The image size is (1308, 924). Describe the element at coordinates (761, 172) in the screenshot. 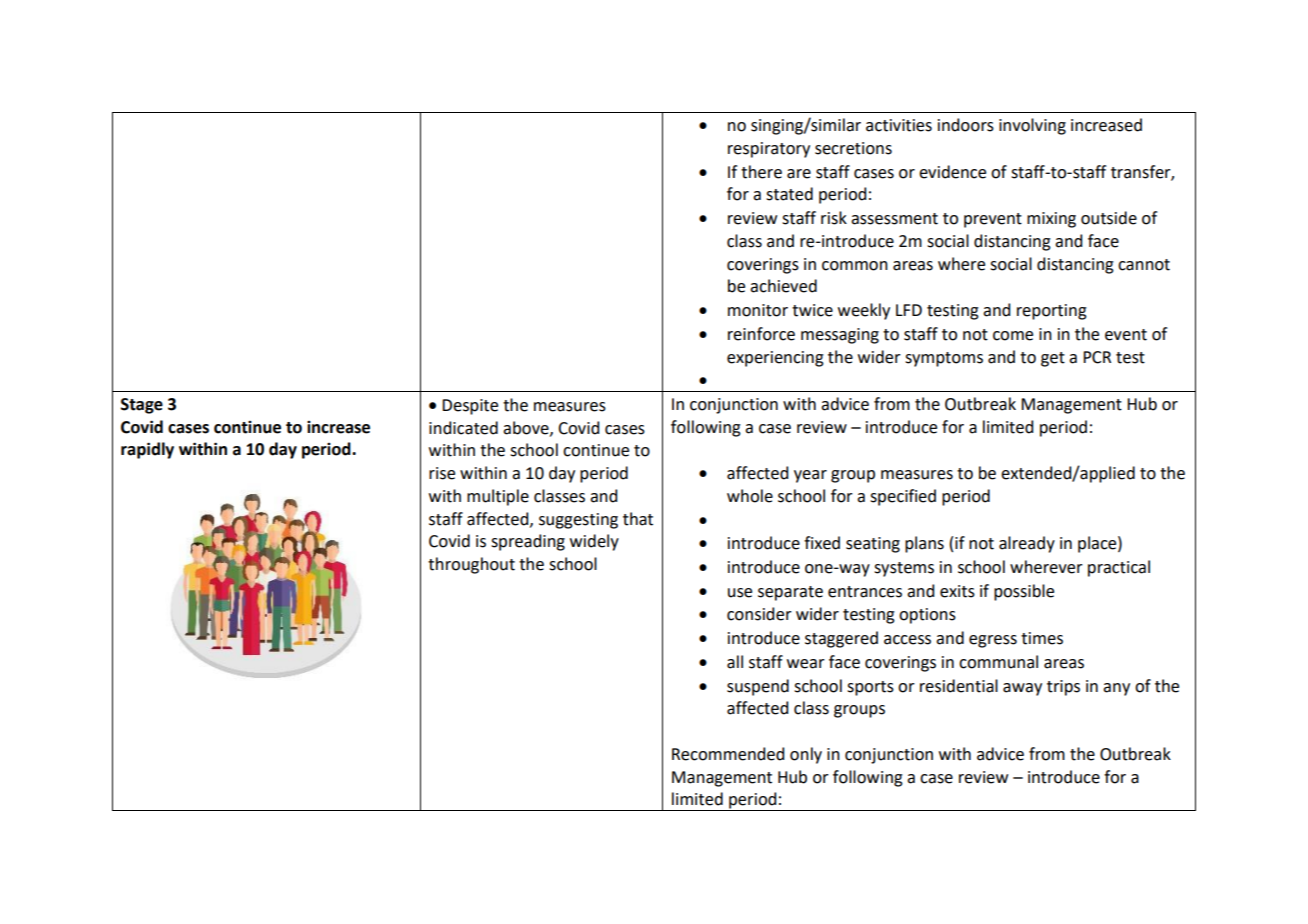

I see `there` at that location.
